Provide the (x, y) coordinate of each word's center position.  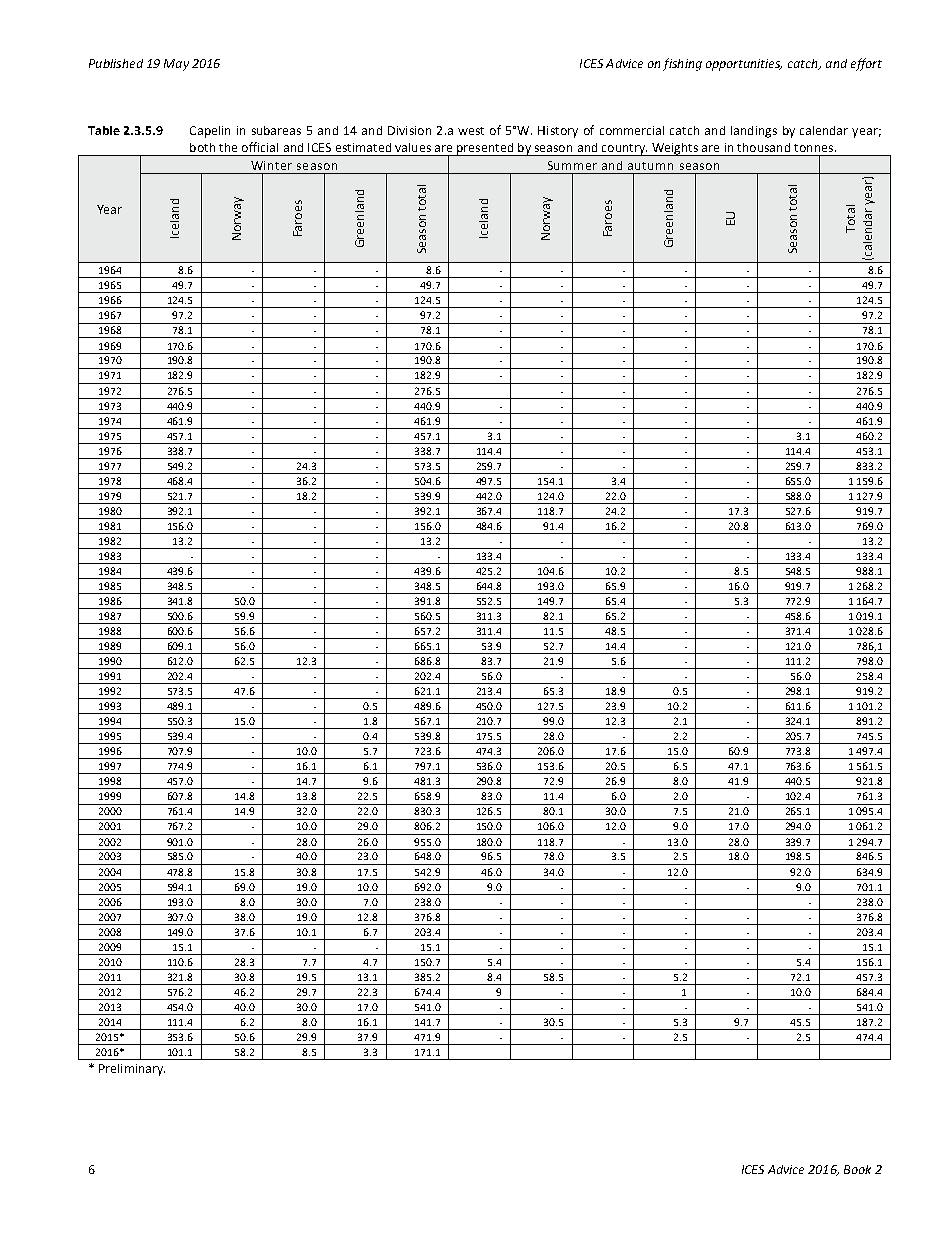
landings (754, 132)
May (176, 65)
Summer (572, 165)
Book (857, 1169)
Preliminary (132, 1070)
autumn (650, 166)
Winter (271, 165)
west (471, 131)
